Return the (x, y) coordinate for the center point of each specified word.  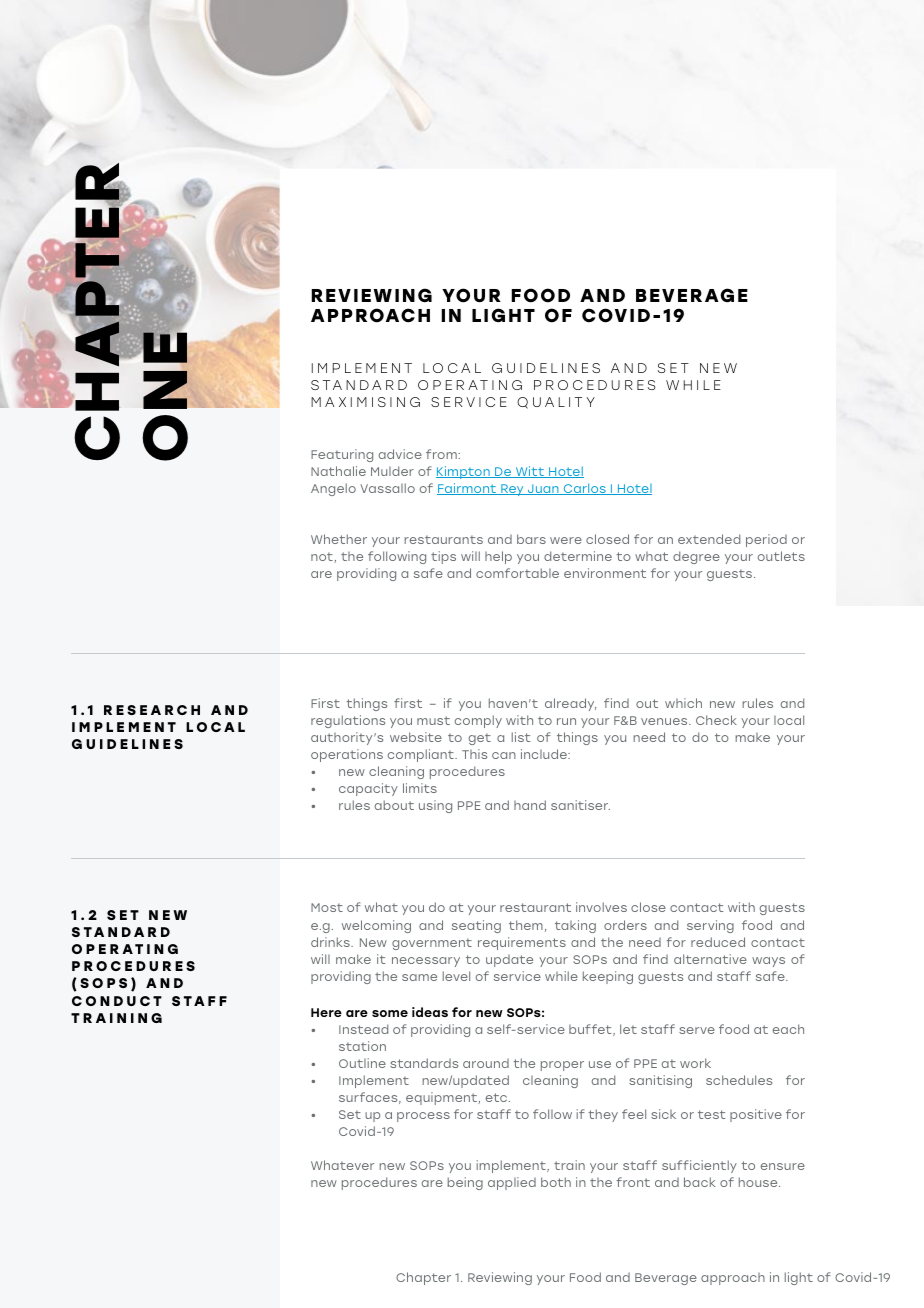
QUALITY (556, 403)
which (683, 703)
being (465, 1183)
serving (710, 926)
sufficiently (699, 1166)
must (433, 720)
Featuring (342, 455)
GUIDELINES (127, 744)
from (441, 454)
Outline (362, 1063)
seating (476, 926)
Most (327, 907)
